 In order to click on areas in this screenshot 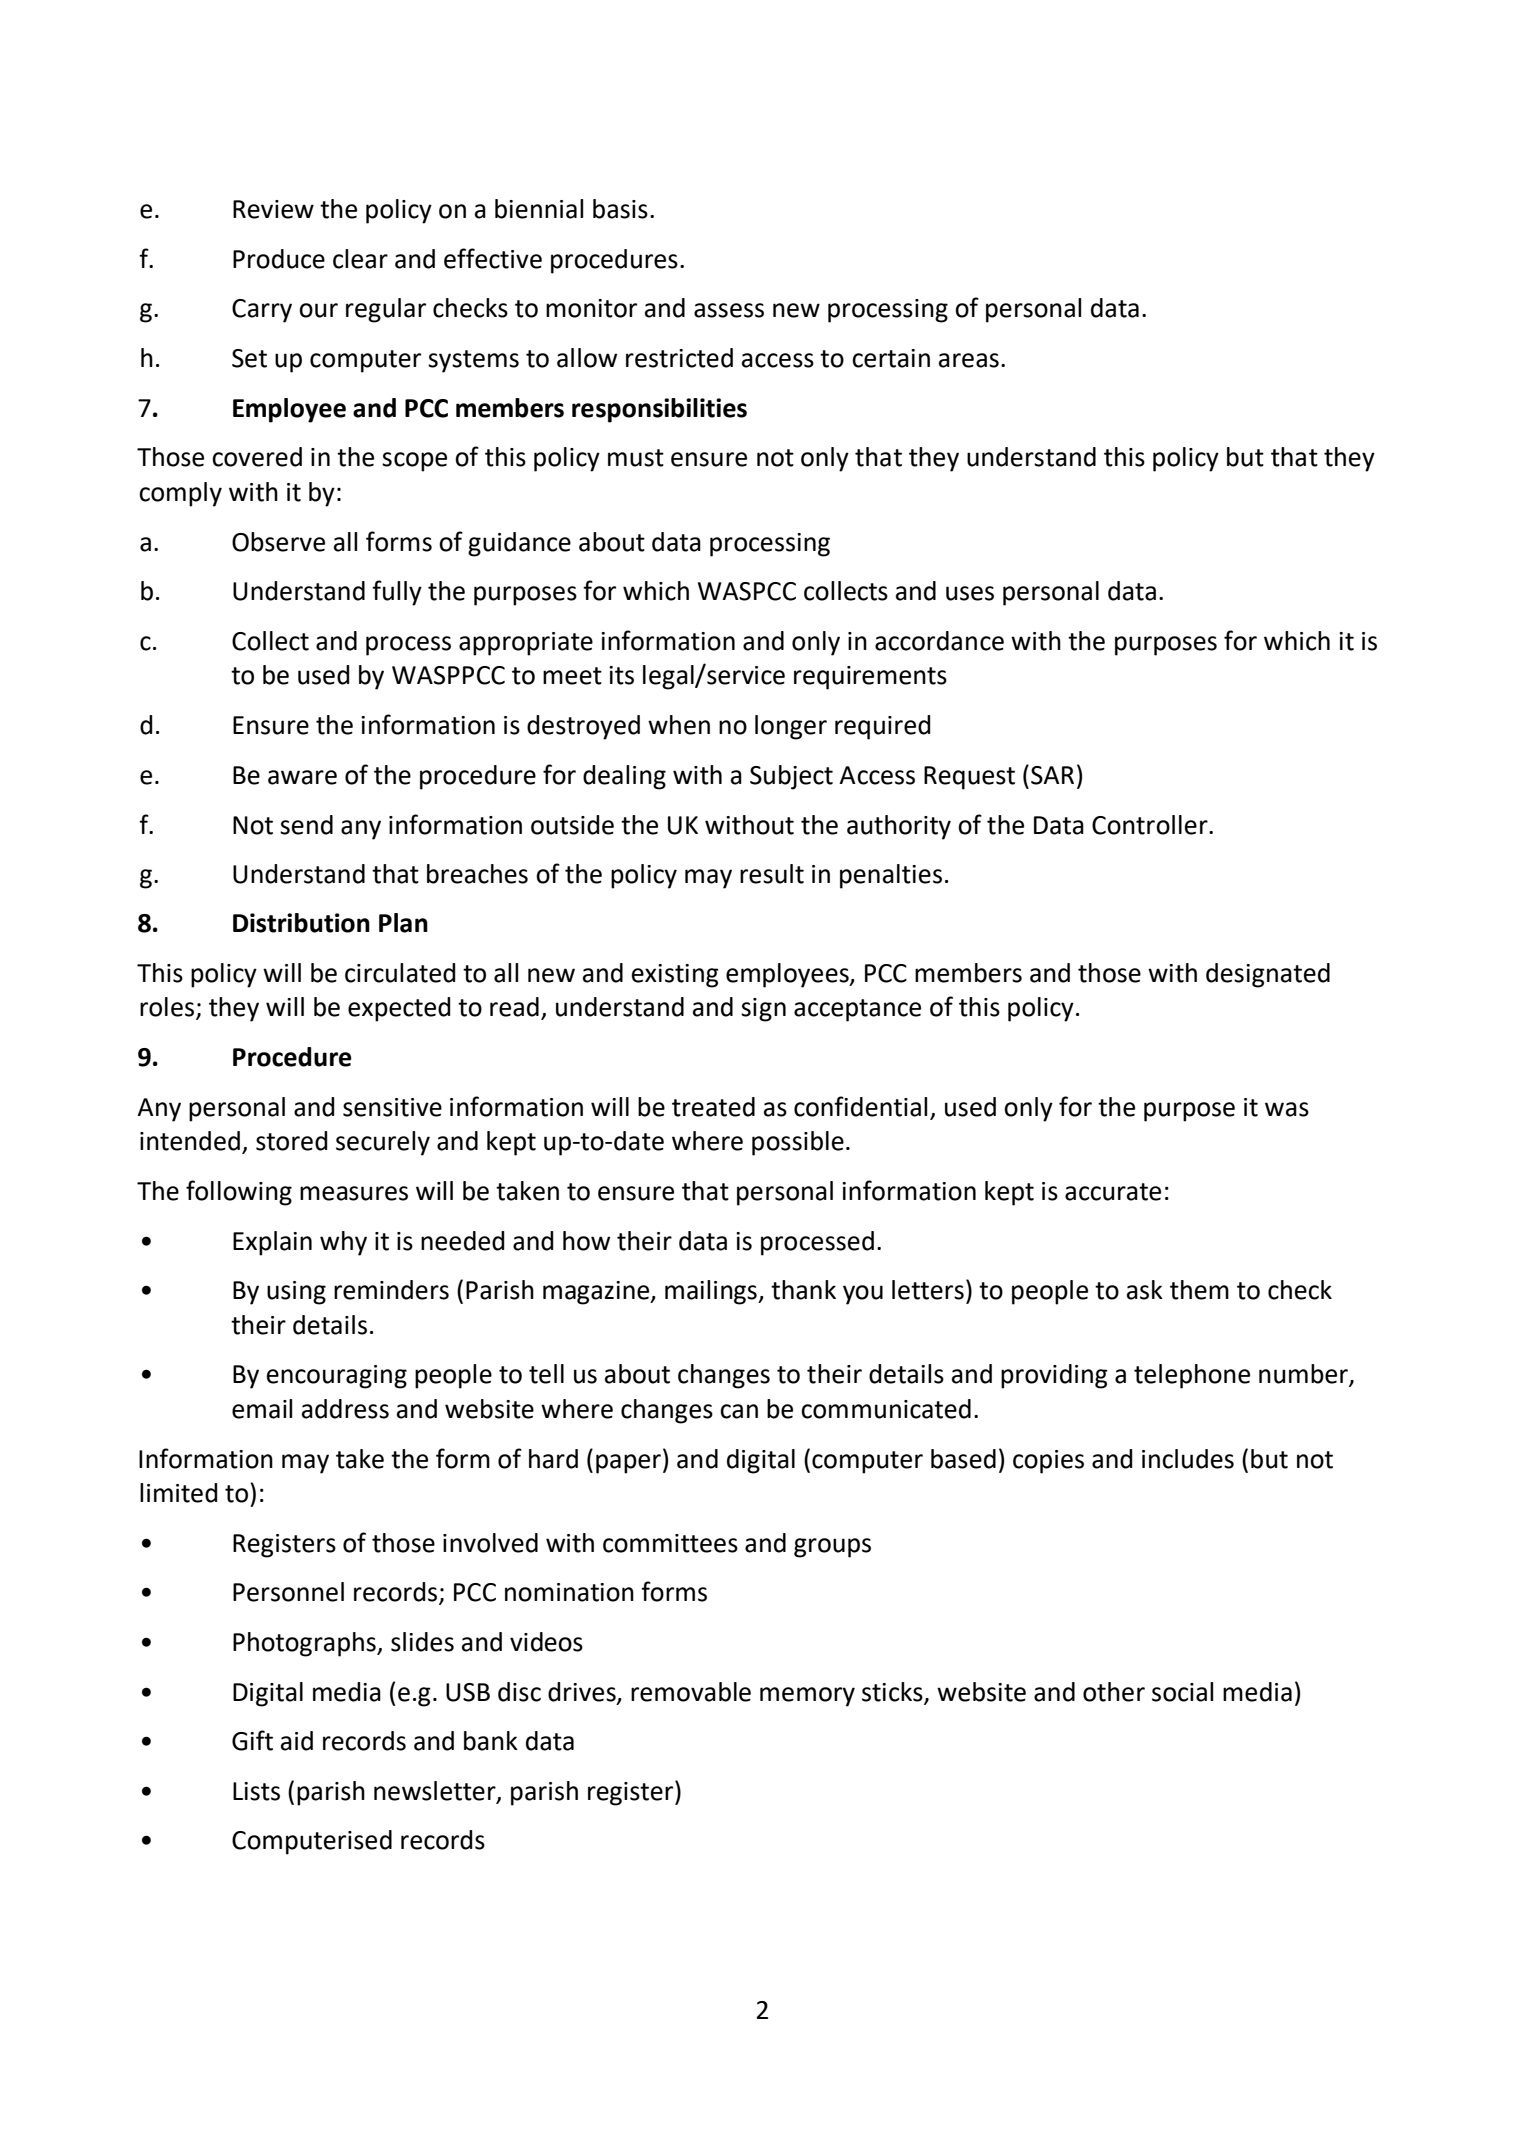, I will do `click(969, 360)`.
